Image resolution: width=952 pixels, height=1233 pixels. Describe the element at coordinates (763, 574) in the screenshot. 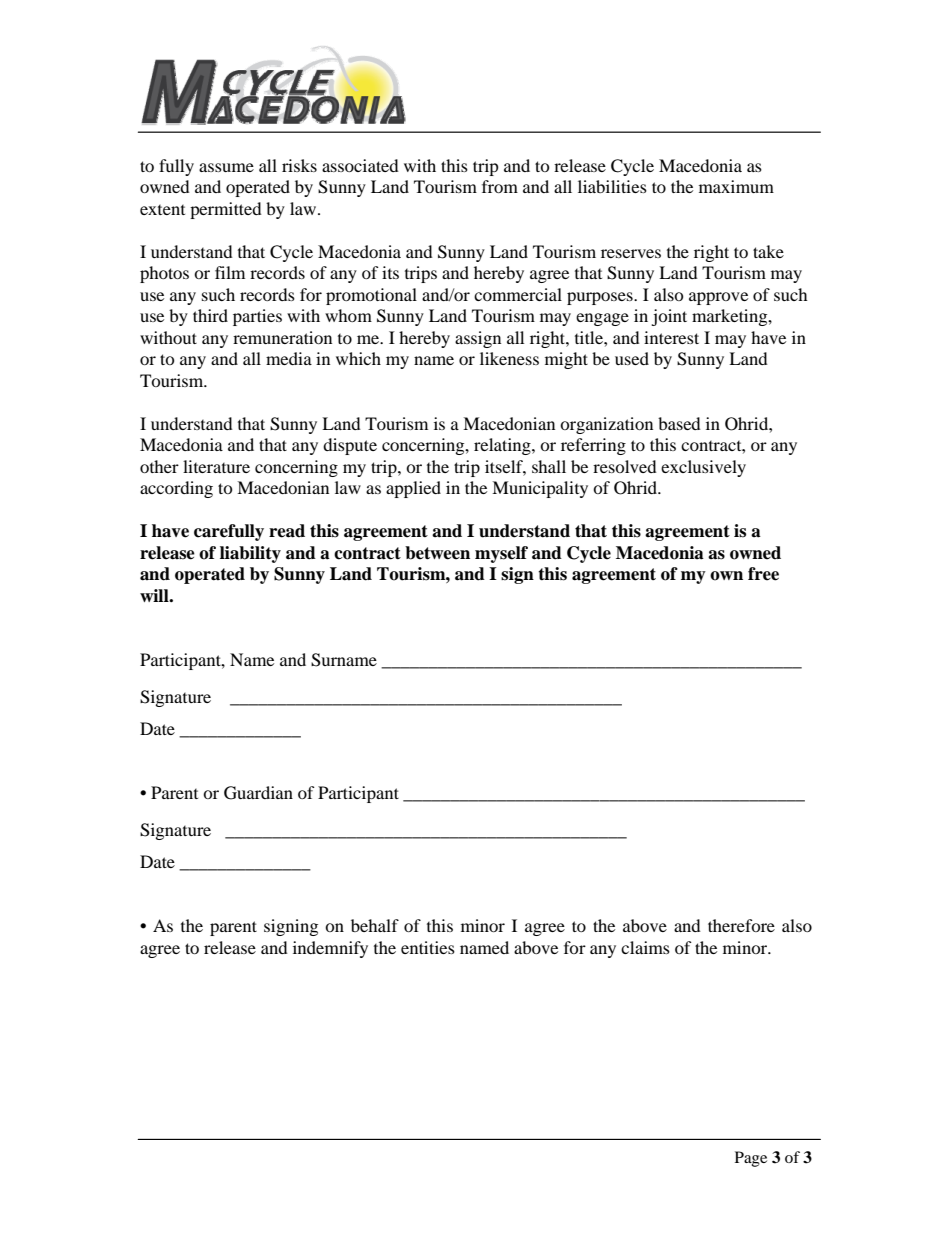

I see `free` at that location.
